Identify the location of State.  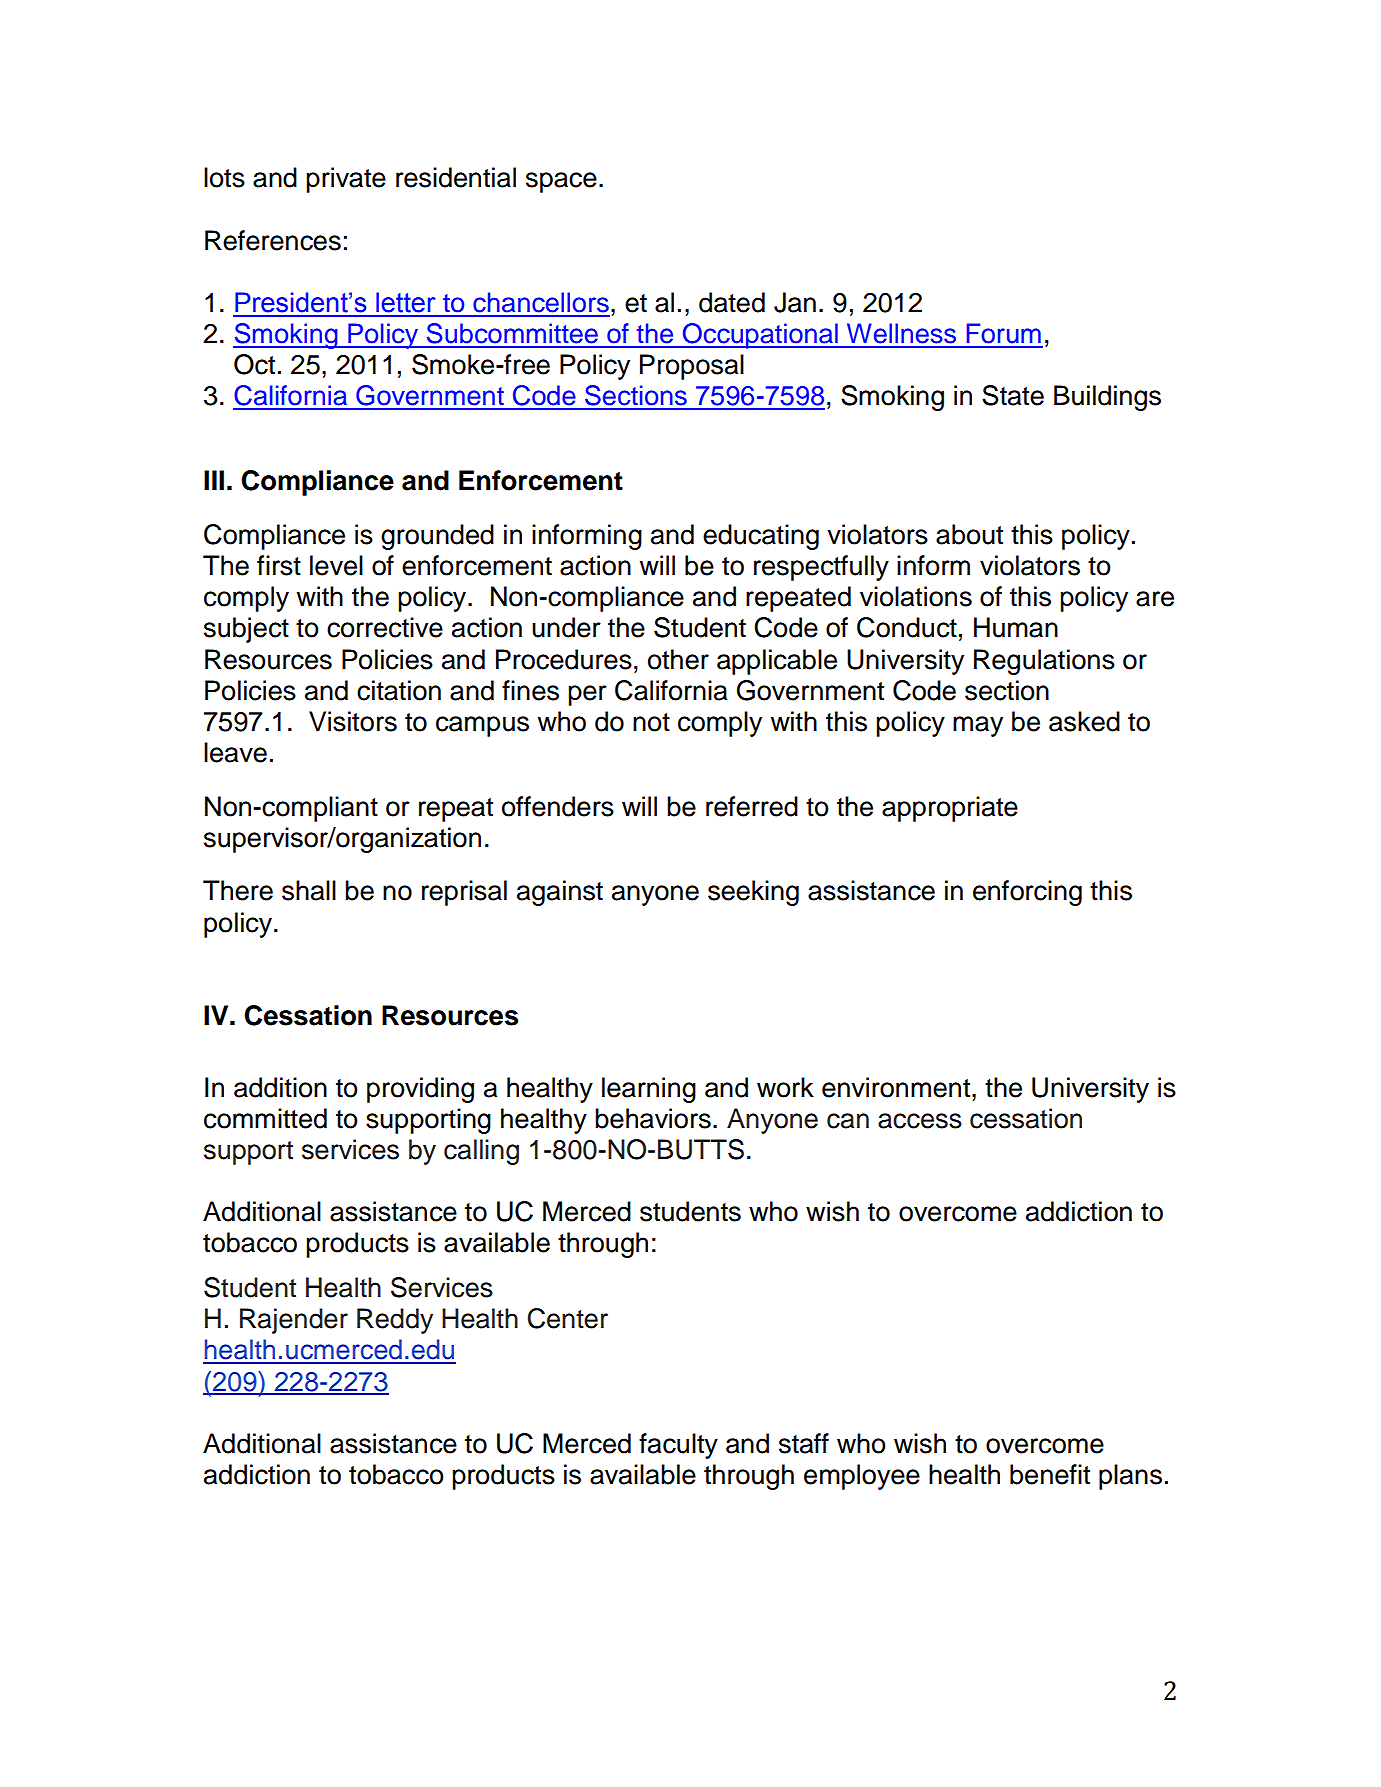
(1013, 395).
